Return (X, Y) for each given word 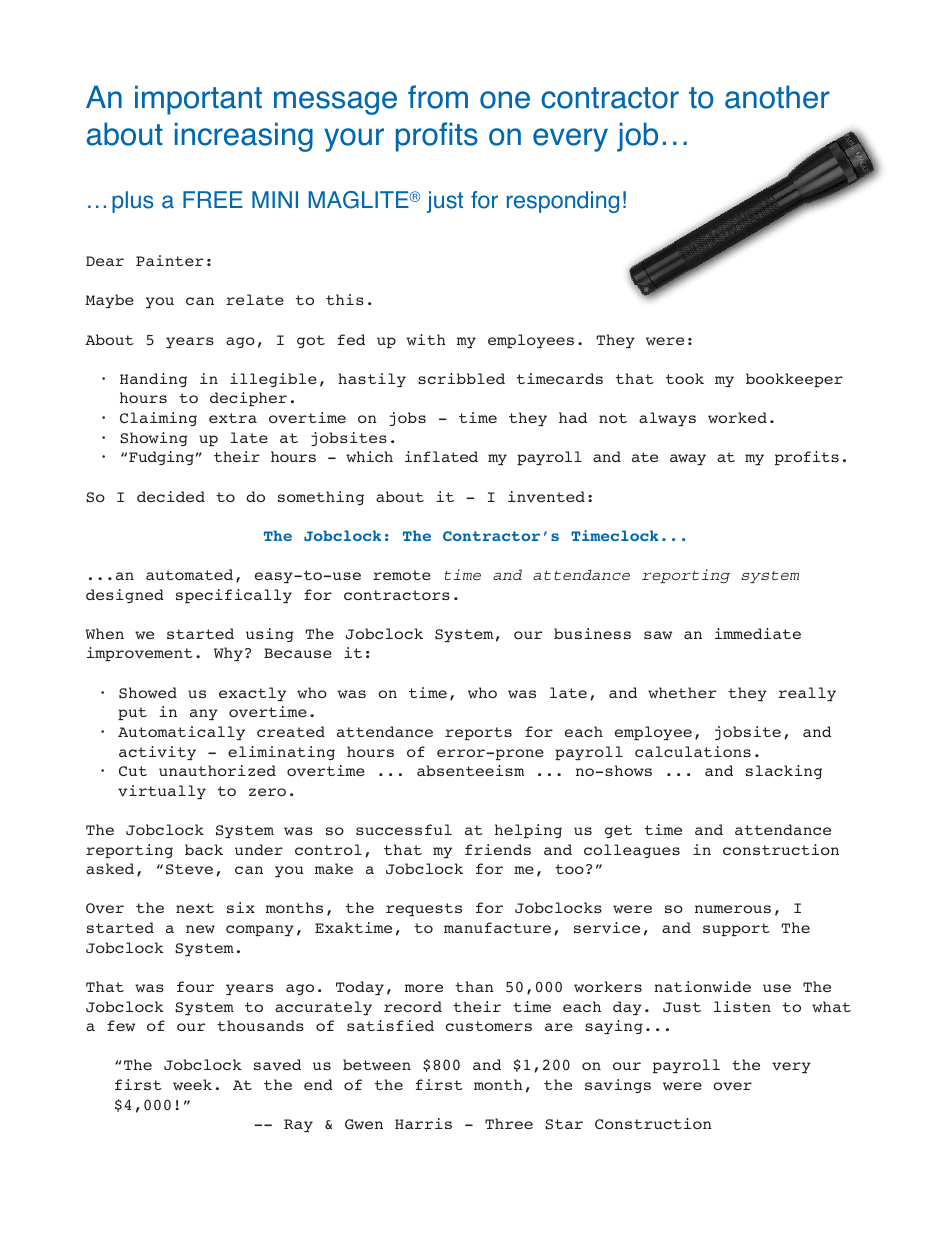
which (369, 456)
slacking (784, 772)
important (198, 100)
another (777, 97)
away (688, 459)
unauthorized (217, 770)
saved (277, 1064)
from (438, 97)
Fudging (161, 458)
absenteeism (470, 770)
